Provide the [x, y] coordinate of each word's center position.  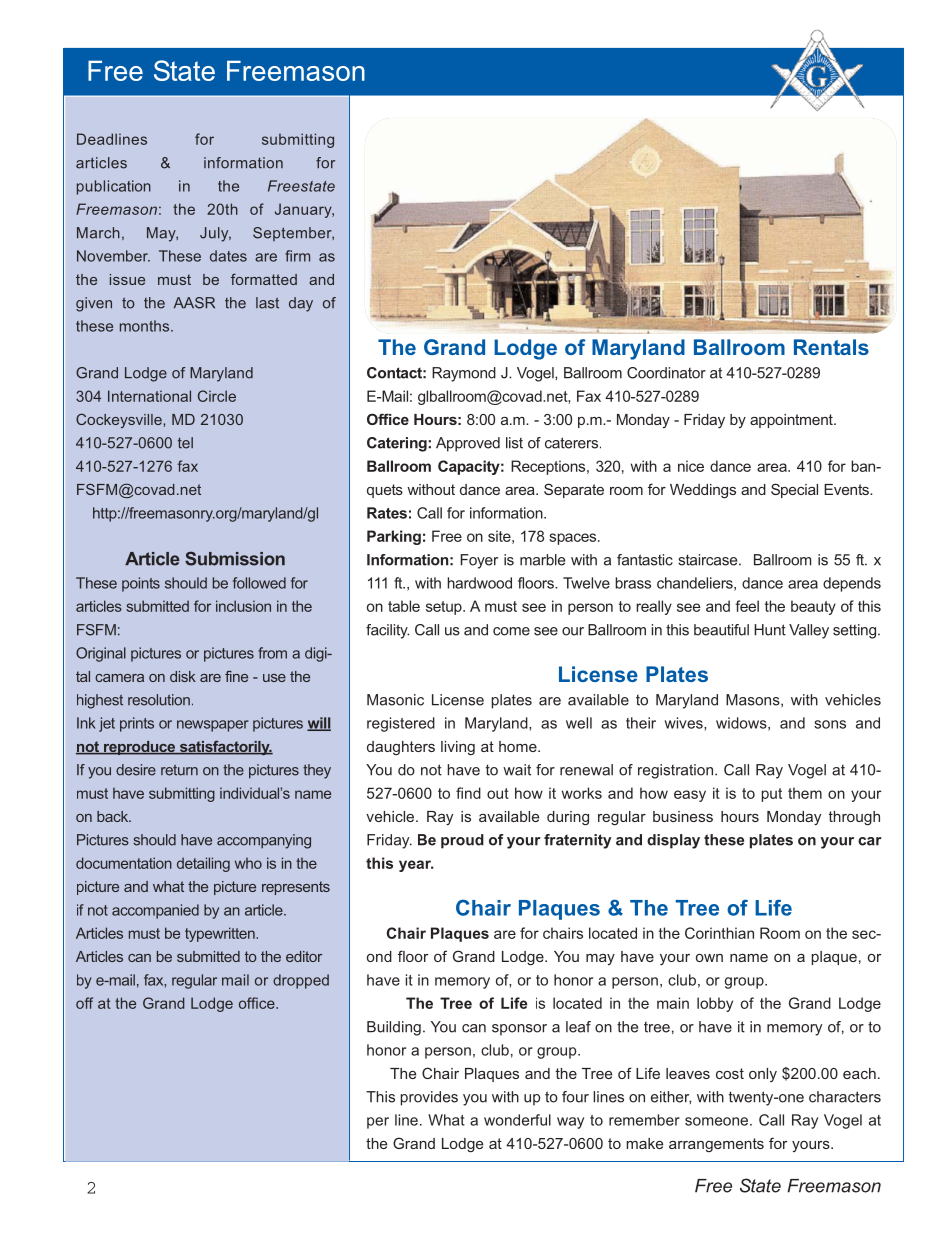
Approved [468, 444]
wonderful [517, 1120]
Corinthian [719, 933]
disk [183, 676]
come [511, 631]
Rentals [831, 347]
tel [185, 443]
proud [462, 841]
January [304, 210]
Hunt [770, 630]
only [763, 1075]
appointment [792, 421]
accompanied [155, 911]
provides [429, 1098]
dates [228, 256]
